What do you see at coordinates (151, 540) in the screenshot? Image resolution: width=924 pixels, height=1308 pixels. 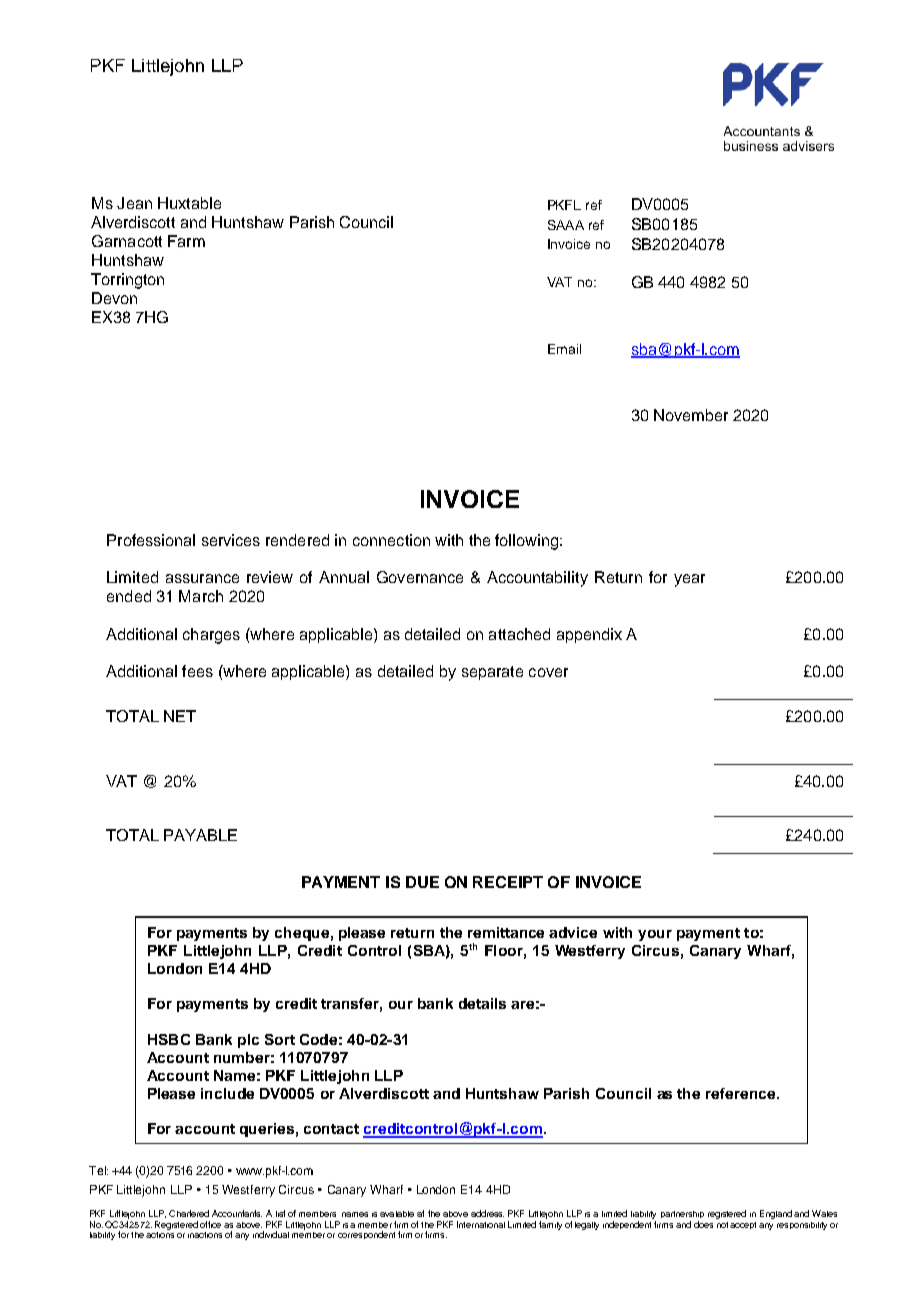 I see `Professional` at bounding box center [151, 540].
